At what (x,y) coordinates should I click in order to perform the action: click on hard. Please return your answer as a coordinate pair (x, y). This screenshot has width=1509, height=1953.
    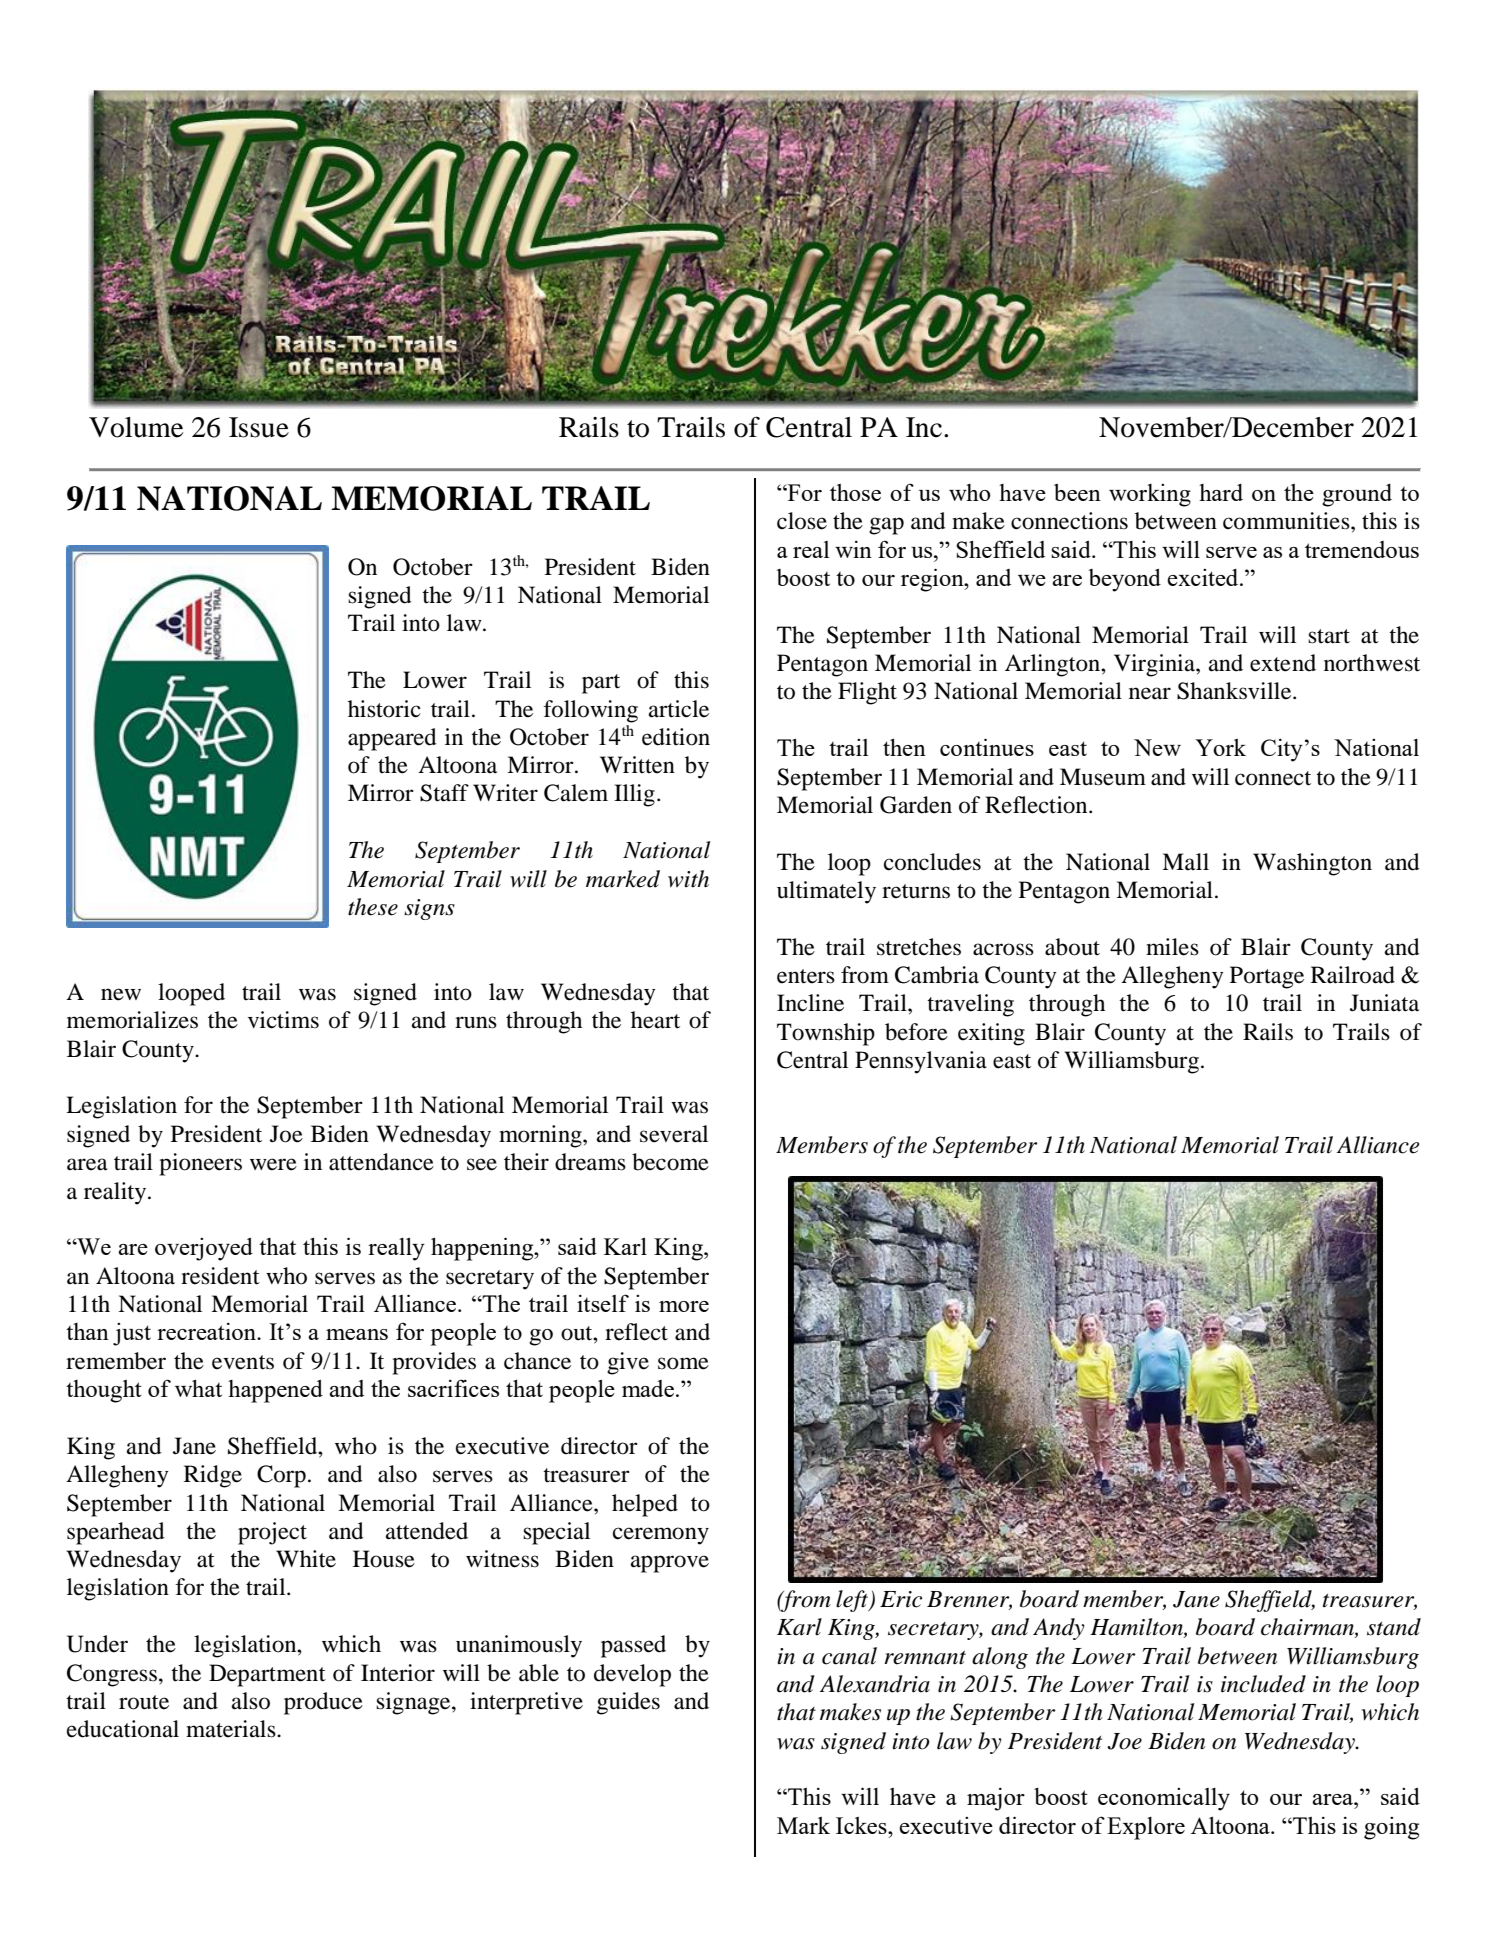
    Looking at the image, I should click on (1221, 492).
